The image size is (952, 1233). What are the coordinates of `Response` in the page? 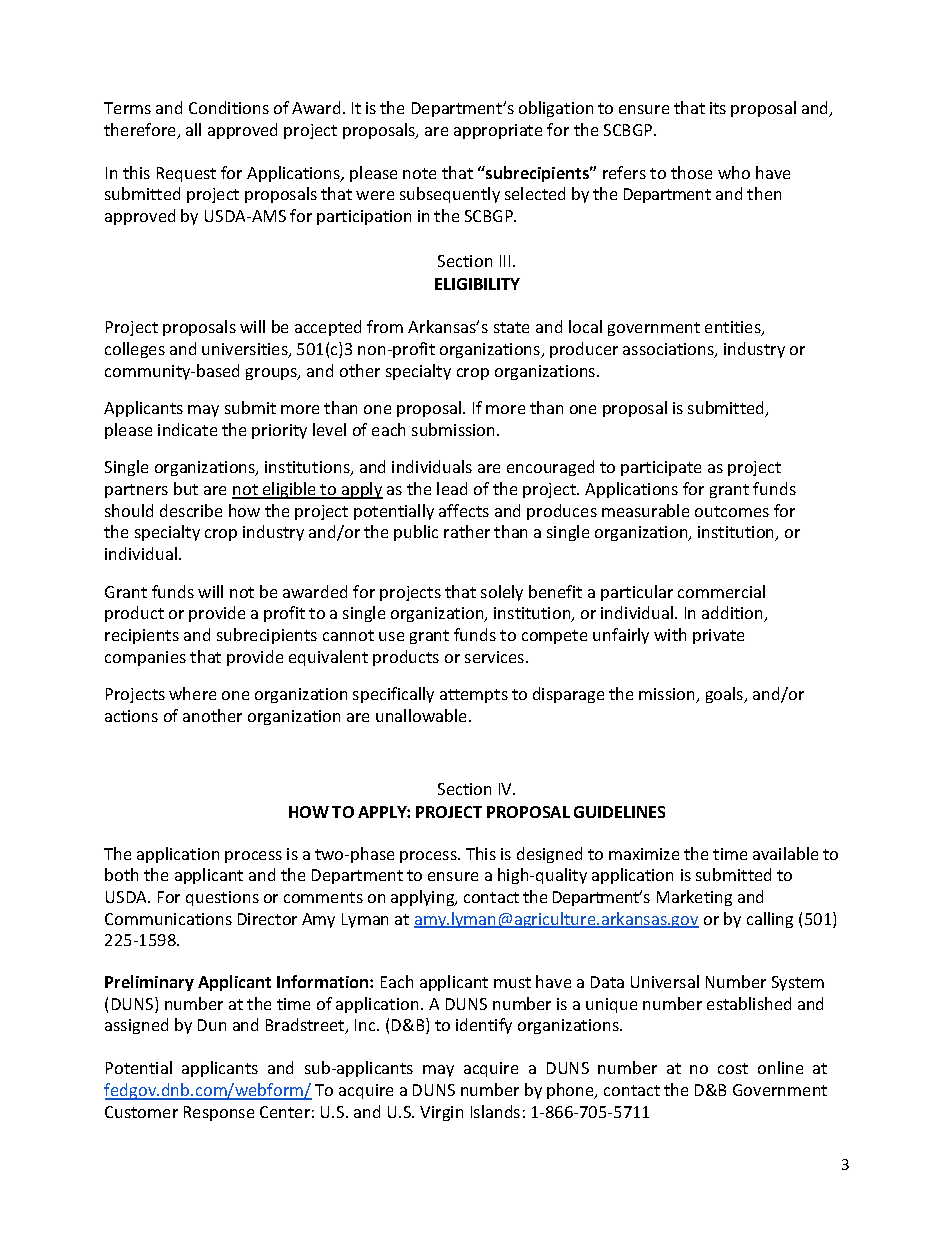 It's located at (219, 1113).
